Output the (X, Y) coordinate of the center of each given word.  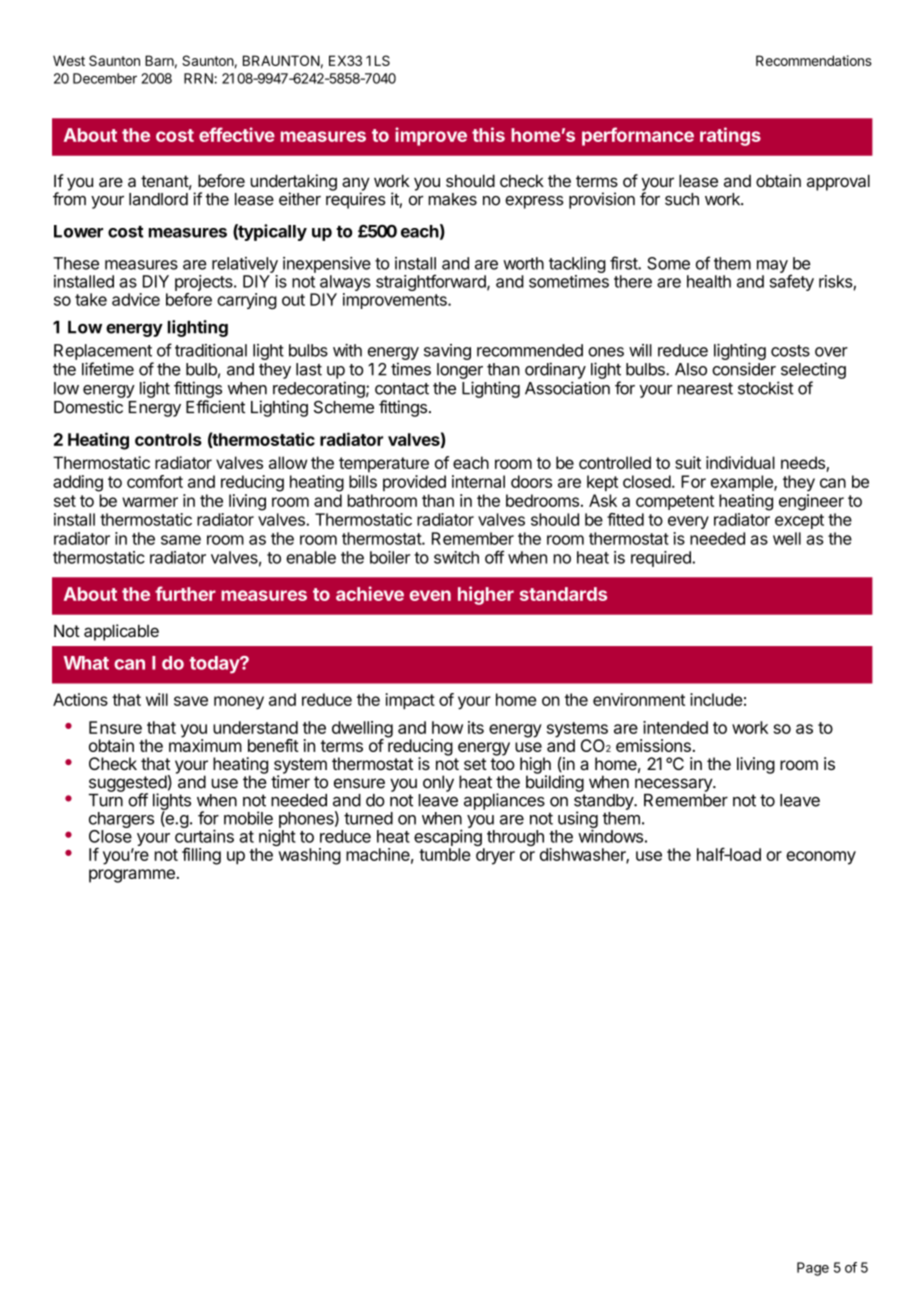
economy (821, 858)
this (488, 134)
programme (132, 876)
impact (410, 701)
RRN (199, 78)
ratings (730, 136)
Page (813, 1269)
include (716, 699)
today (215, 665)
